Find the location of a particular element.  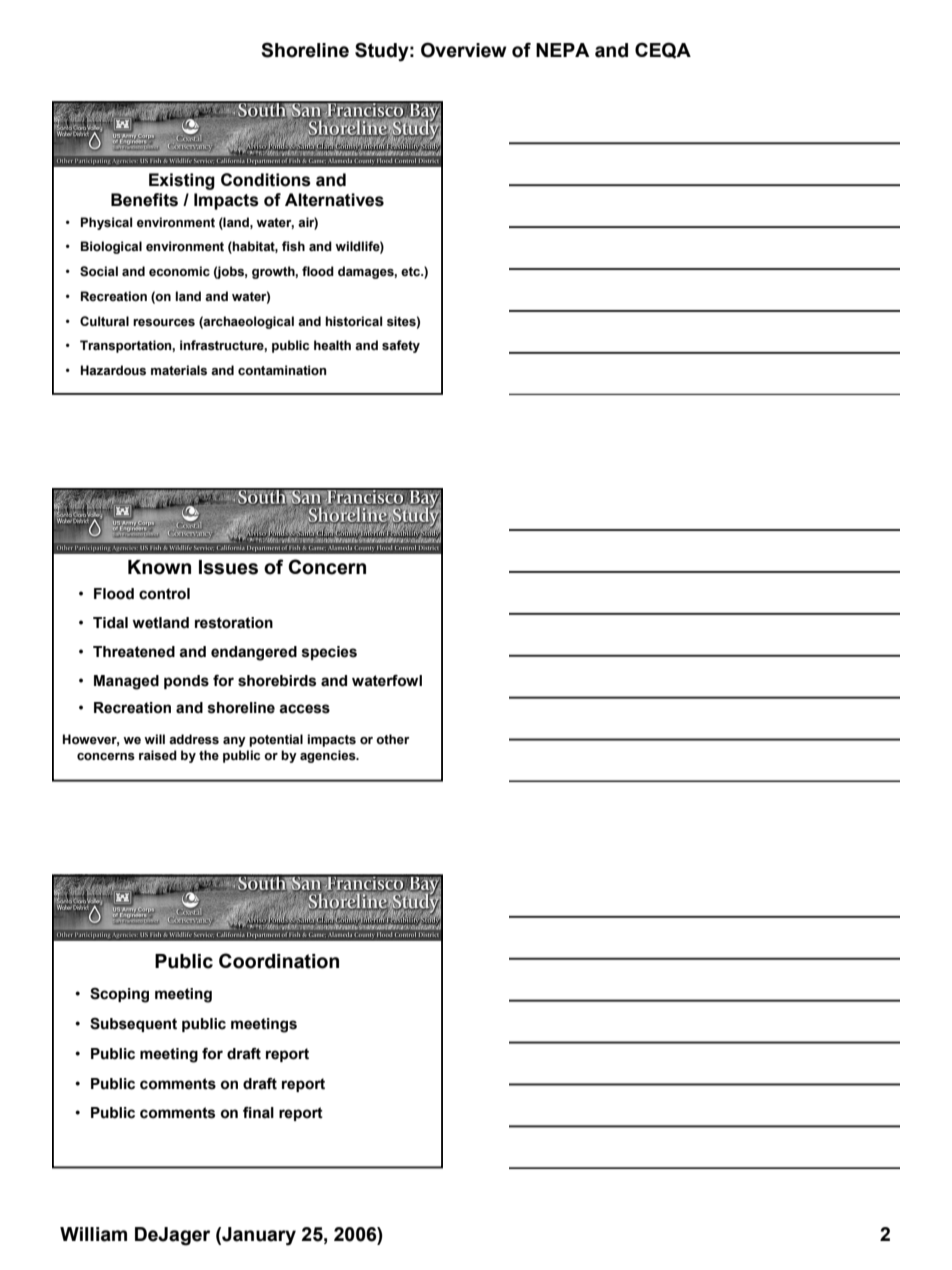

Existing is located at coordinates (182, 181).
